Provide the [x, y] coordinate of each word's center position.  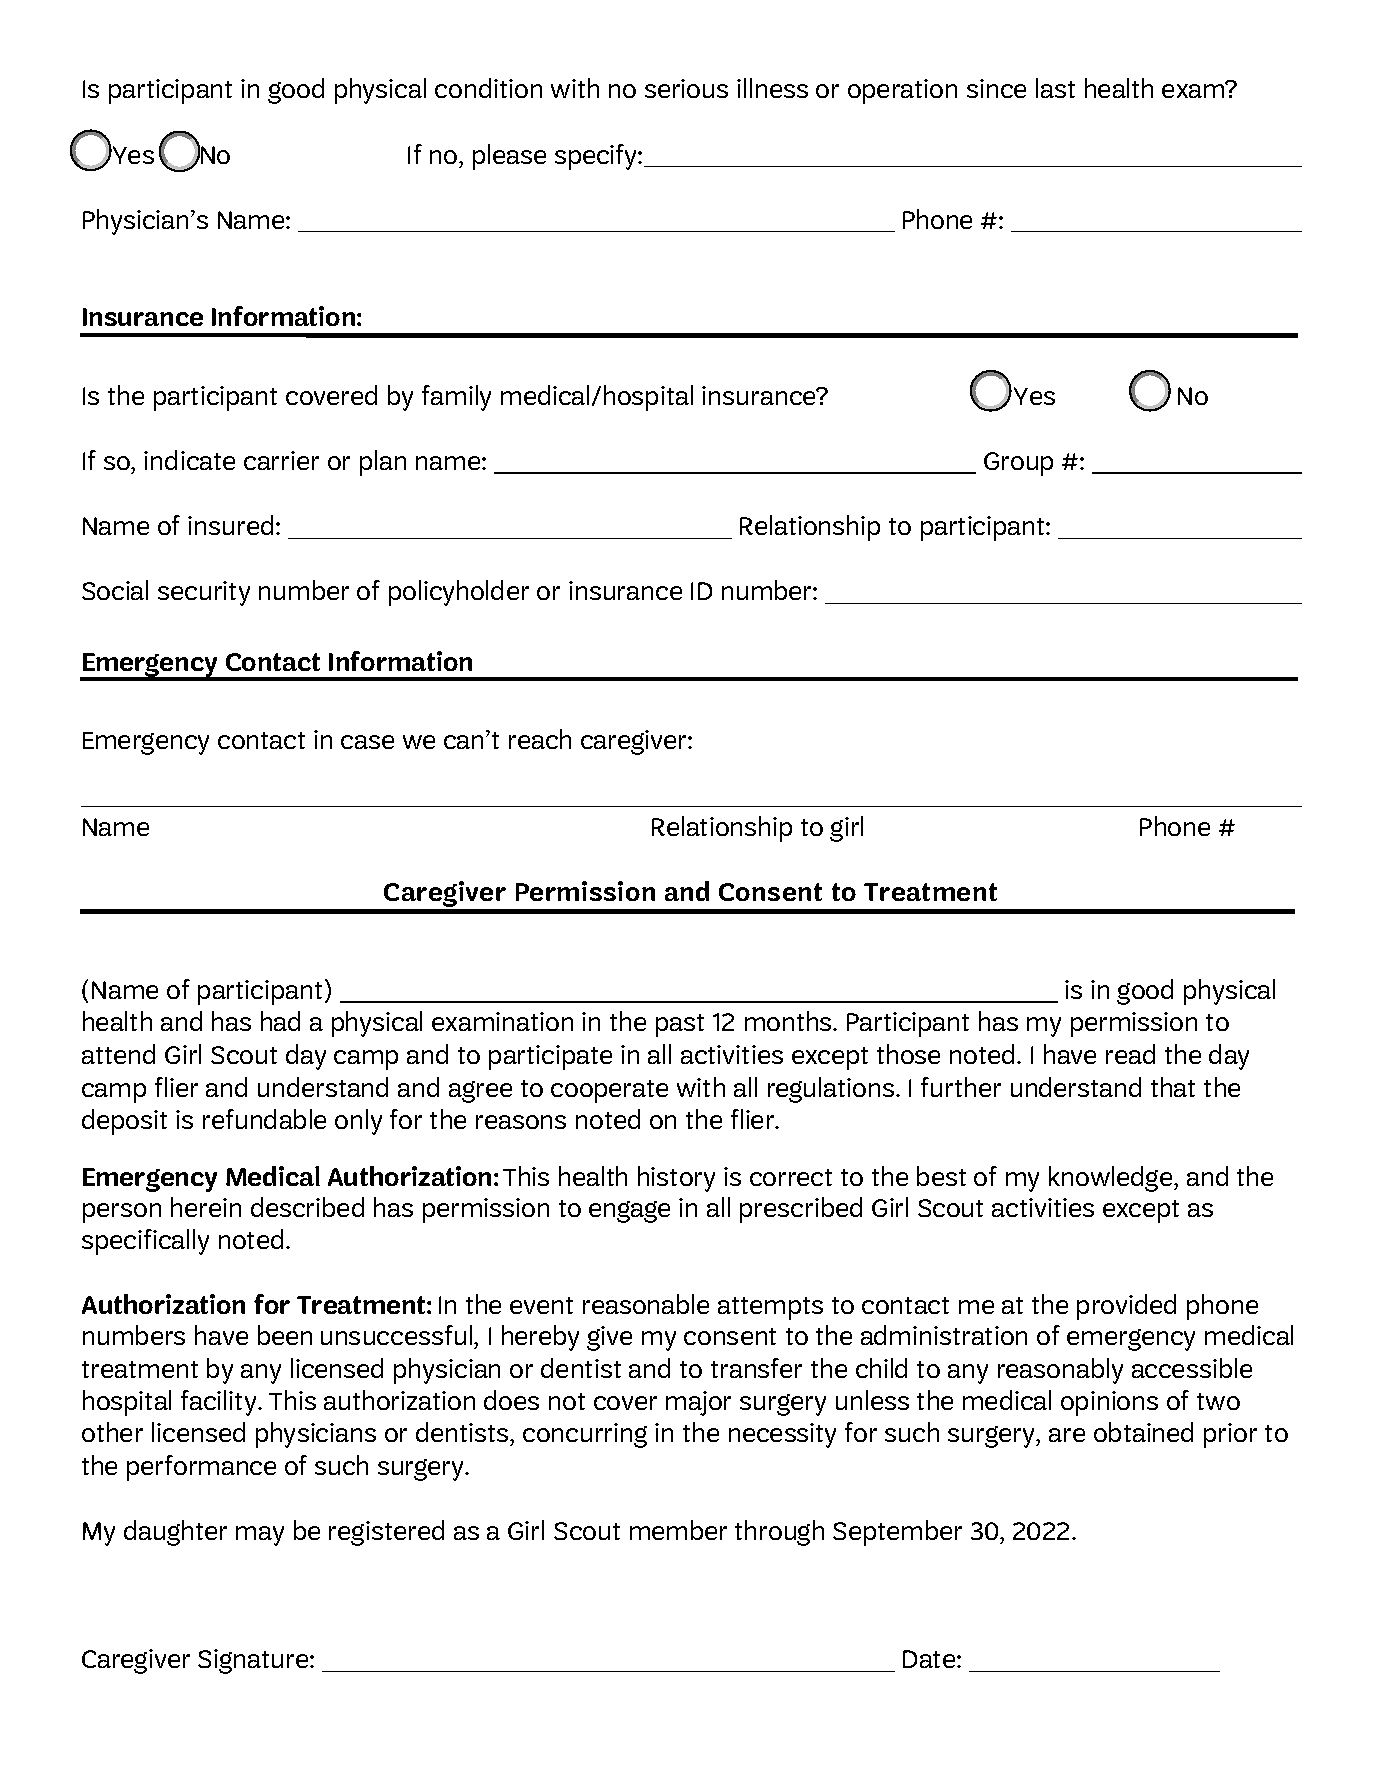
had [280, 1021]
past [680, 1025]
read [1130, 1054]
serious [686, 88]
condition [488, 88]
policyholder [459, 593]
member [678, 1530]
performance [201, 1468]
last [1055, 88]
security [204, 593]
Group [1018, 464]
